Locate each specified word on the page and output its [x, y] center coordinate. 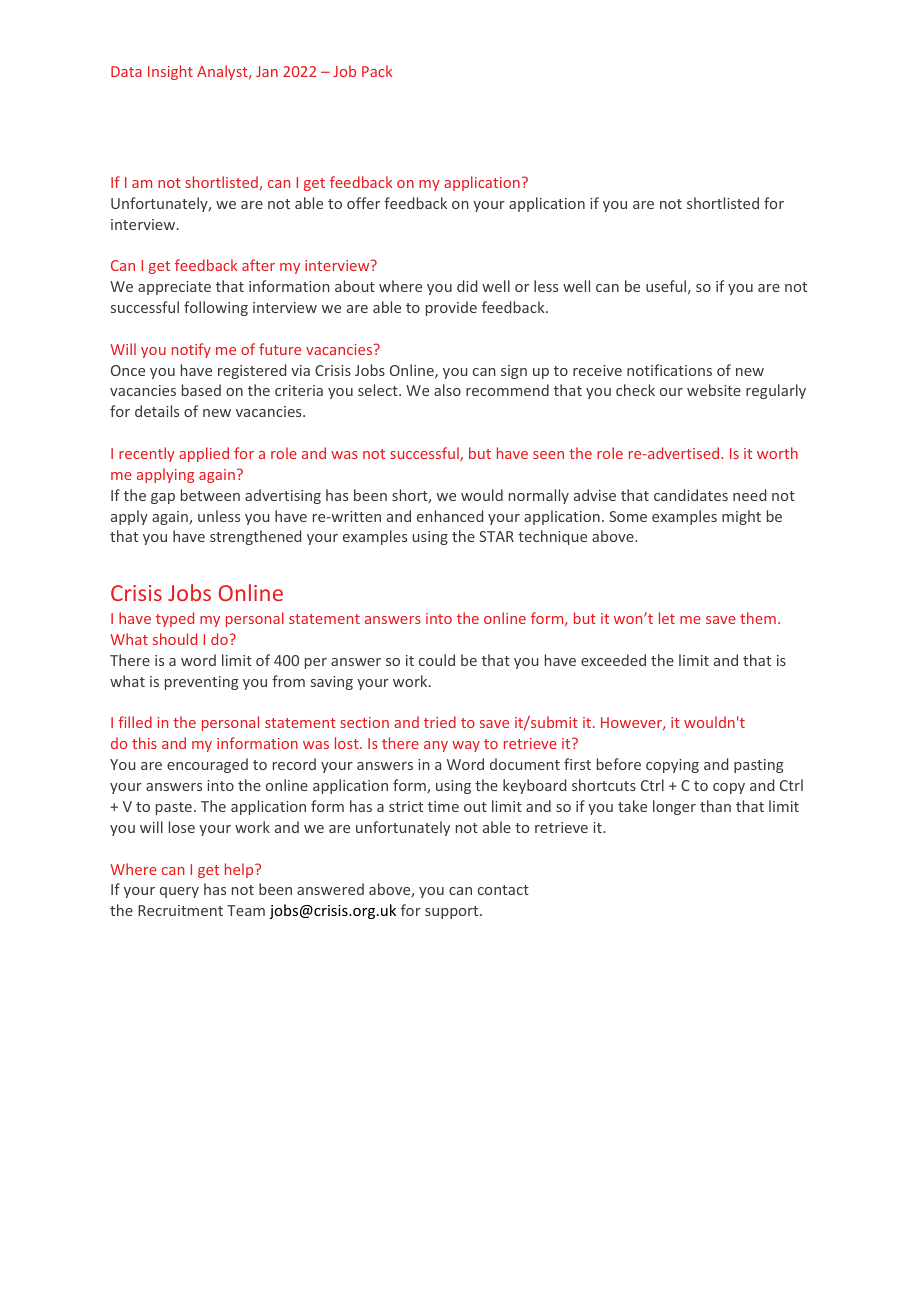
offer [363, 203]
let [667, 618]
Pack [377, 71]
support [453, 912]
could [437, 660]
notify [191, 350]
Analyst [223, 72]
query [179, 892]
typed [175, 619]
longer [674, 807]
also [447, 390]
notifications [669, 370]
